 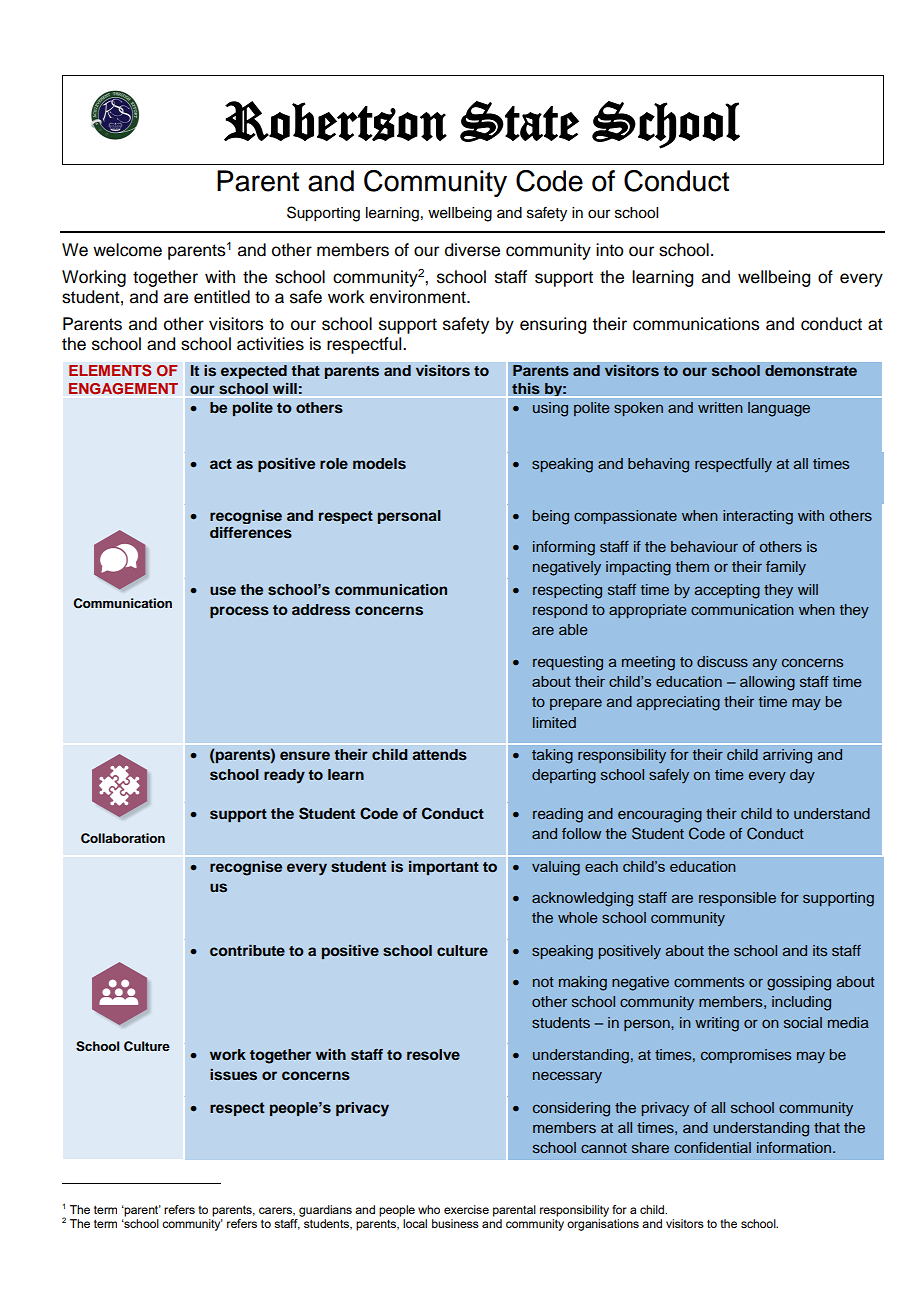 What do you see at coordinates (765, 664) in the screenshot?
I see `any` at bounding box center [765, 664].
